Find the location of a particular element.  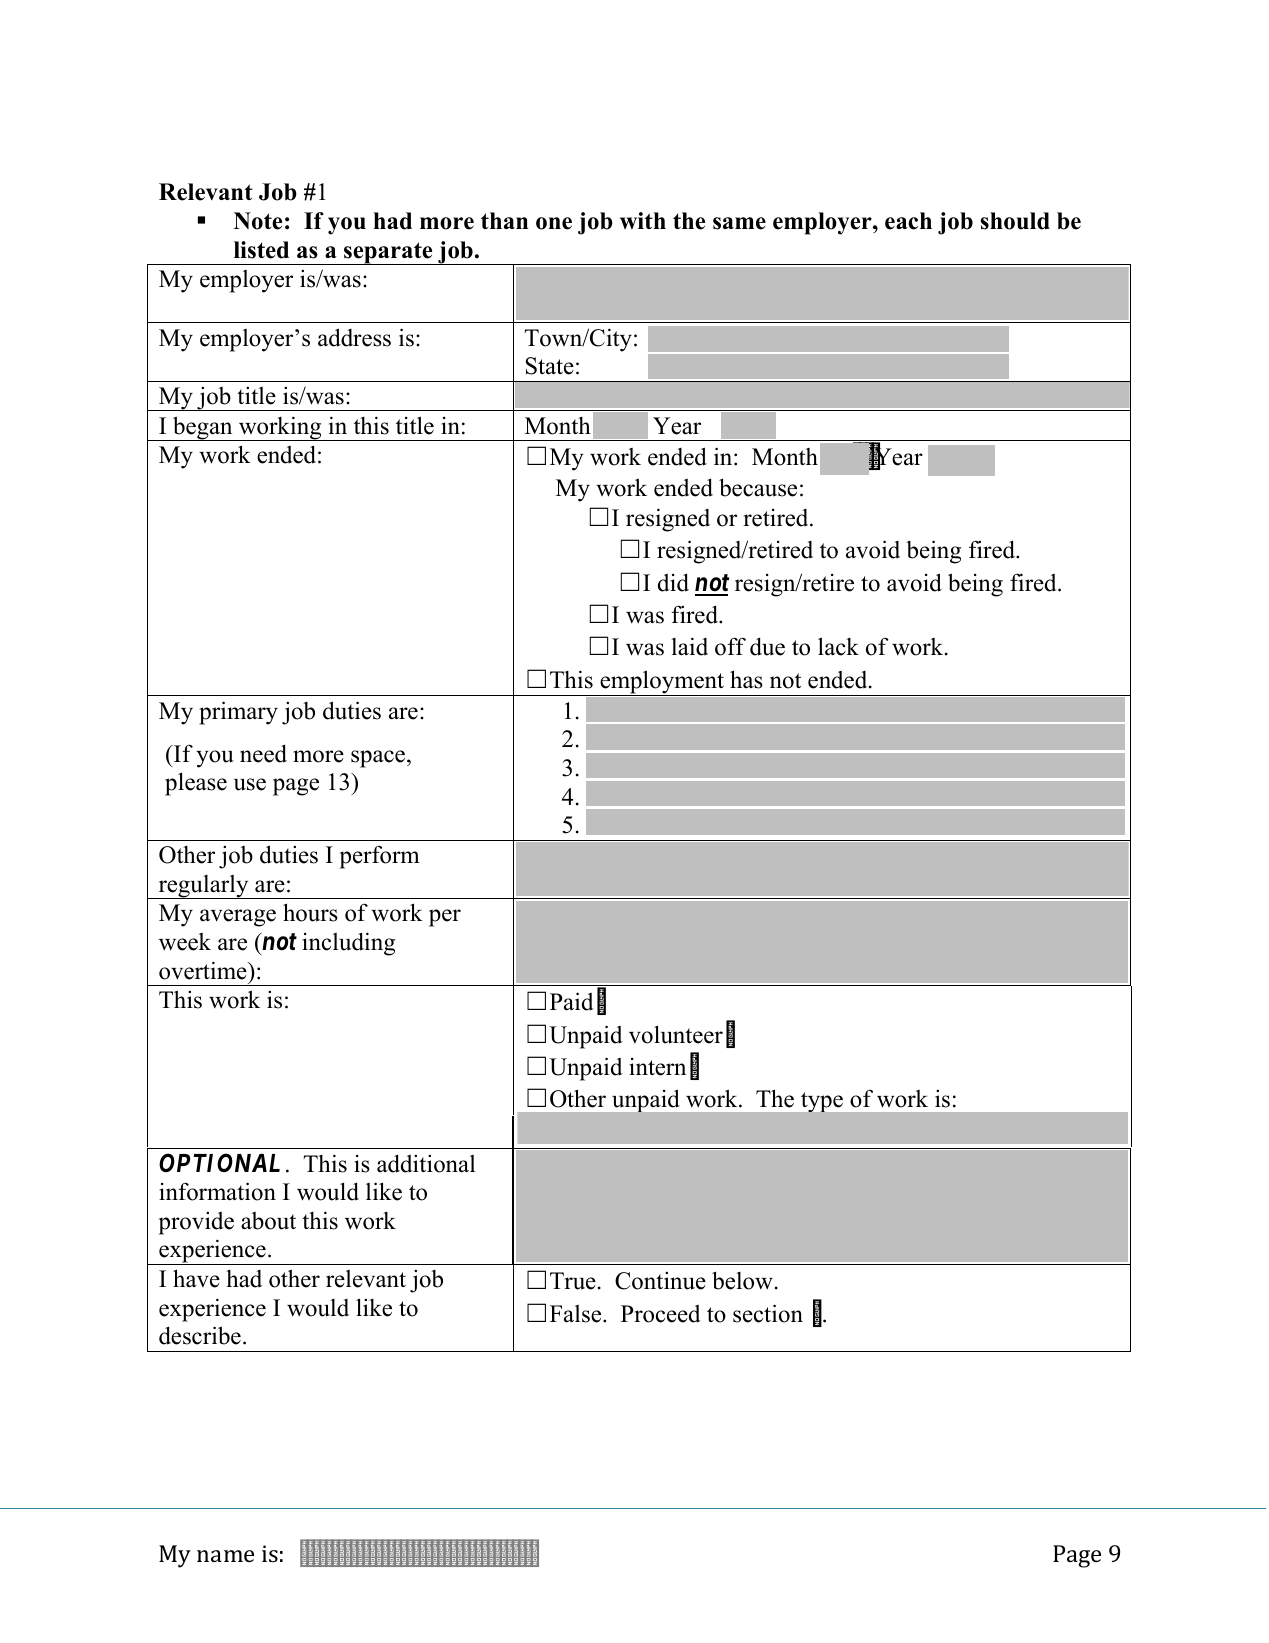

each is located at coordinates (908, 221).
